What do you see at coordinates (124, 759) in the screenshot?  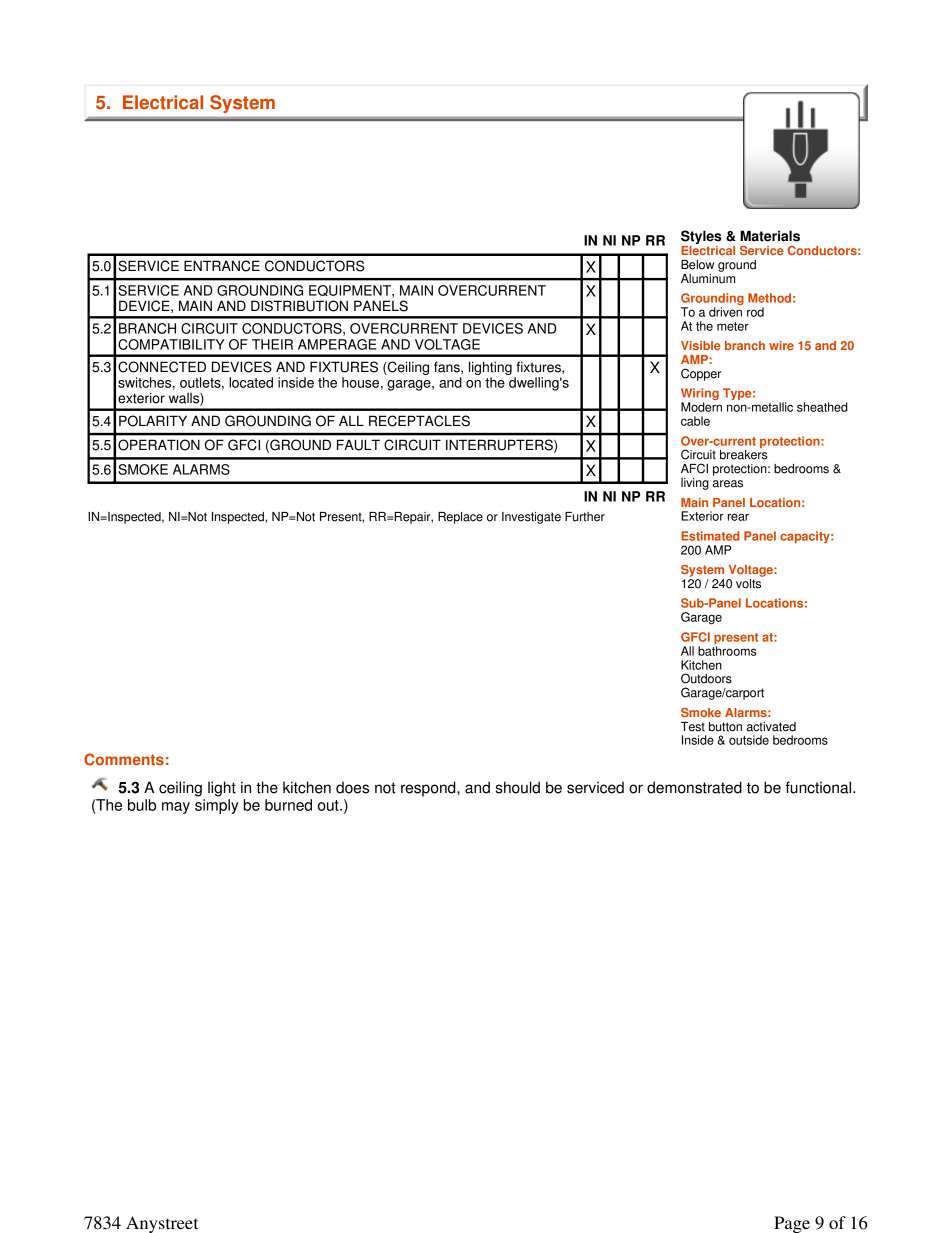 I see `Comments` at bounding box center [124, 759].
